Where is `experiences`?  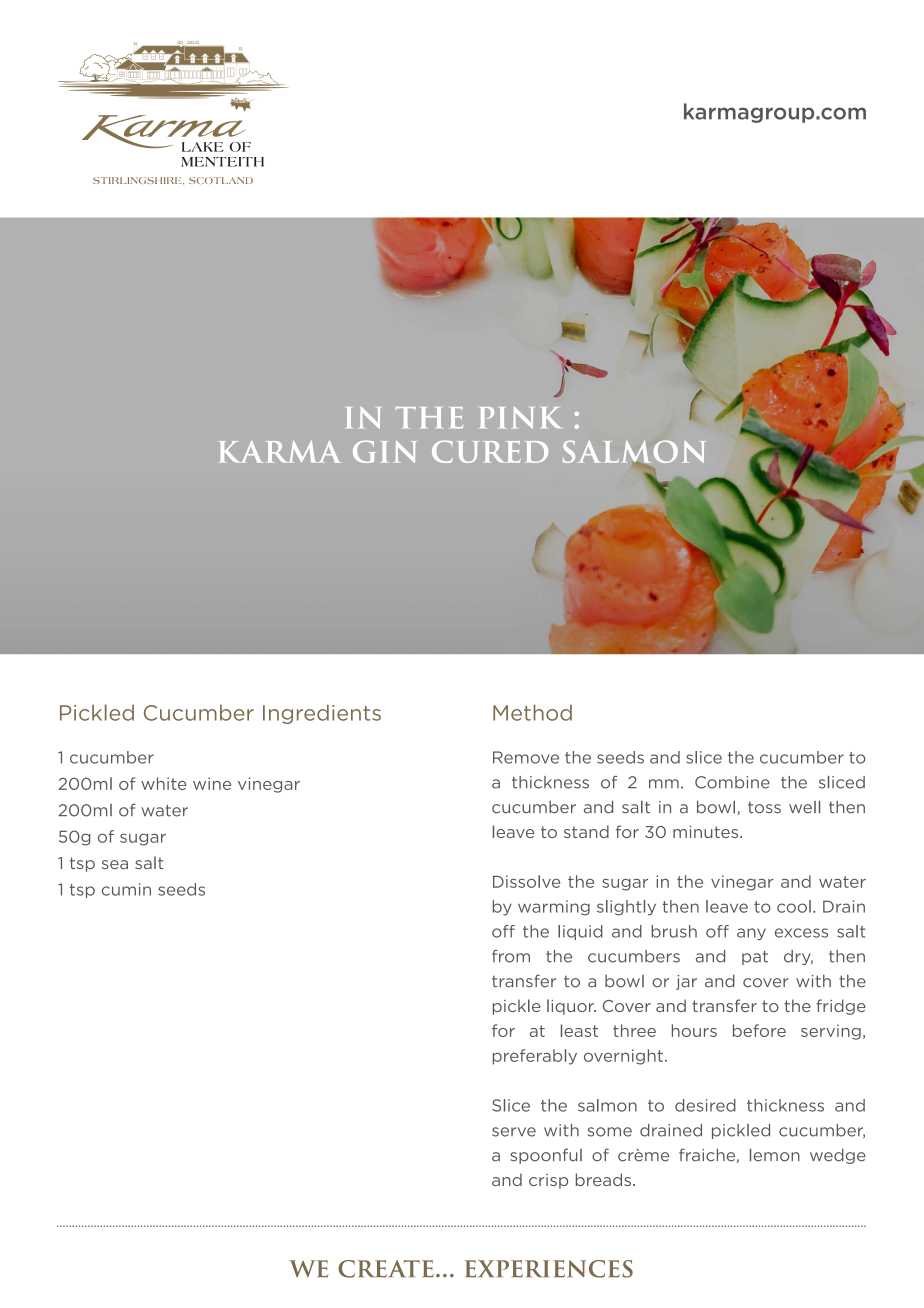
experiences is located at coordinates (549, 1269).
